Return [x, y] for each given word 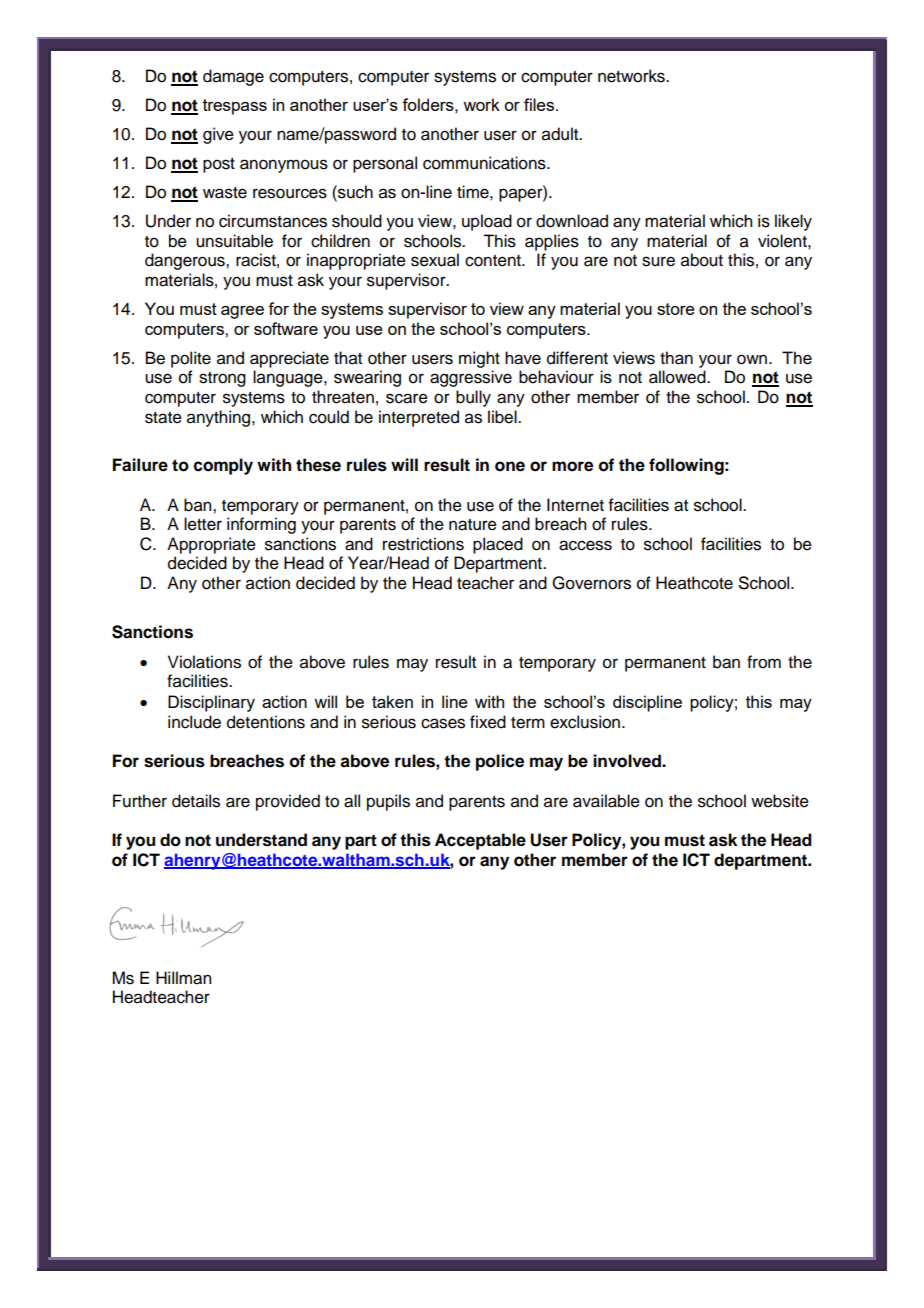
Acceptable [480, 841]
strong [222, 379]
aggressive [471, 378]
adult [561, 134]
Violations [204, 662]
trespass [235, 107]
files [540, 104]
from [764, 662]
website [780, 801]
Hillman [183, 978]
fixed [488, 722]
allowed [678, 377]
